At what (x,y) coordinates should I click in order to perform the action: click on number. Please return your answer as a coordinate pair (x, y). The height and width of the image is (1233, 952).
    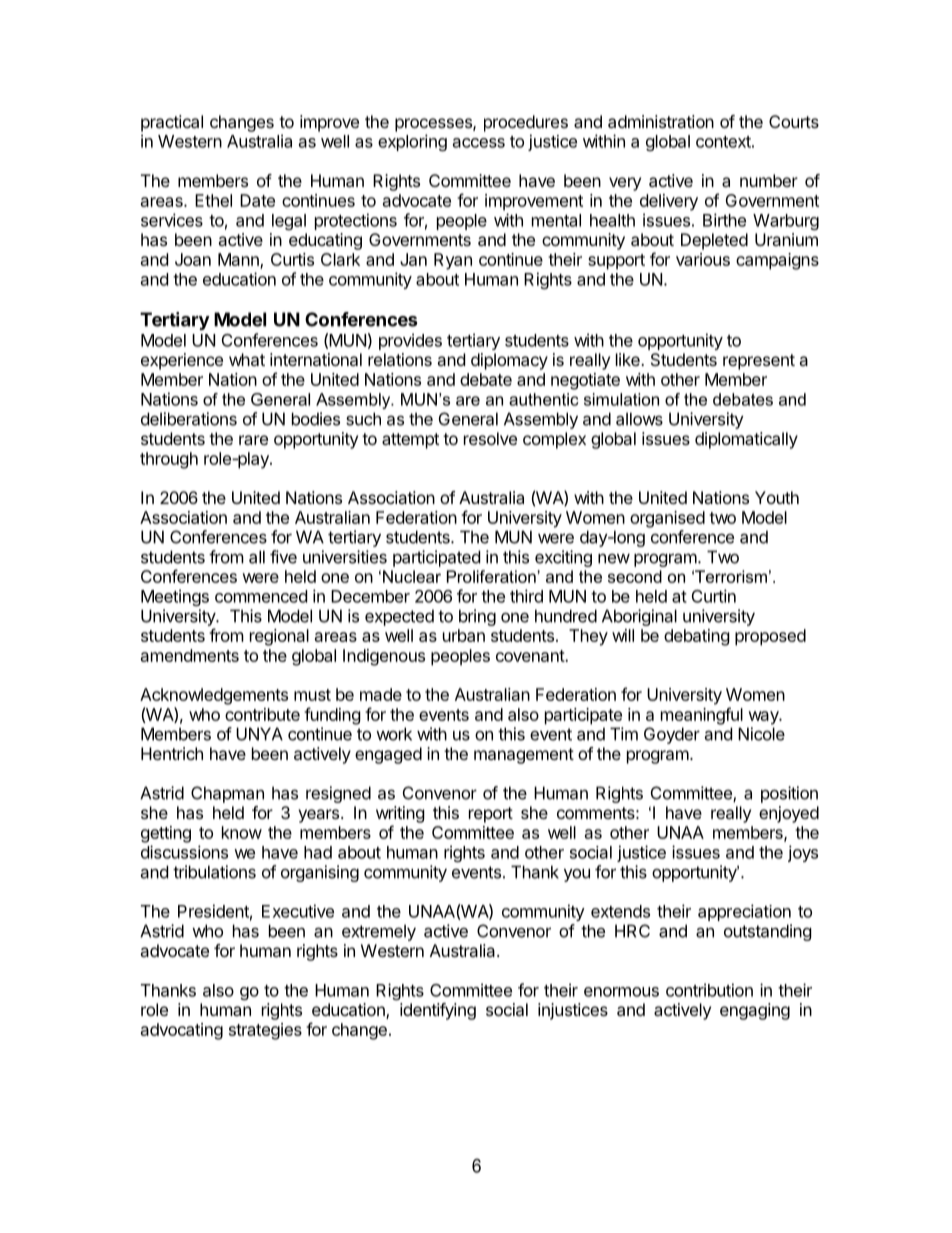
    Looking at the image, I should click on (769, 180).
